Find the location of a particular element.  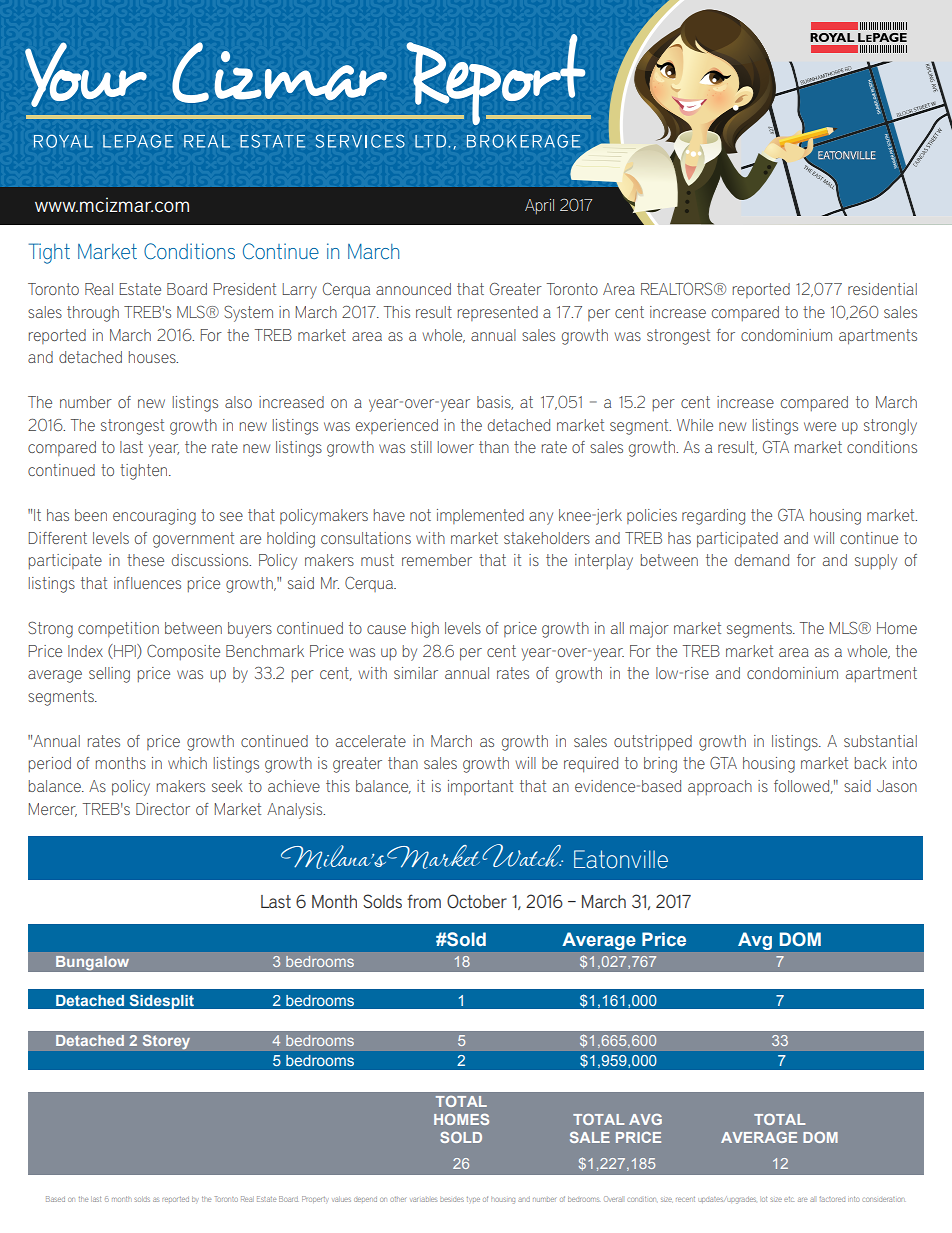

Property is located at coordinates (315, 1199).
